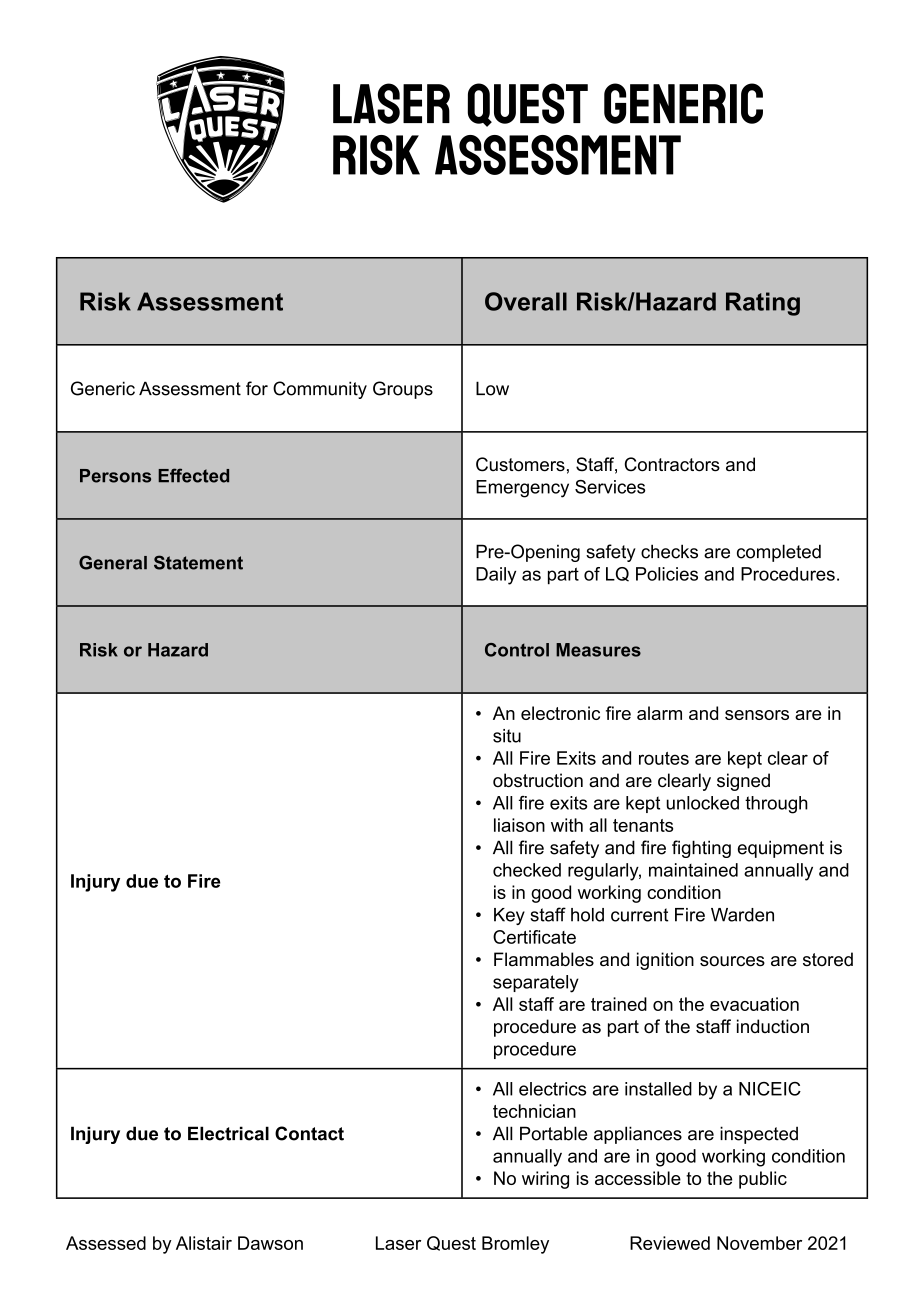  What do you see at coordinates (779, 553) in the screenshot?
I see `completed` at bounding box center [779, 553].
